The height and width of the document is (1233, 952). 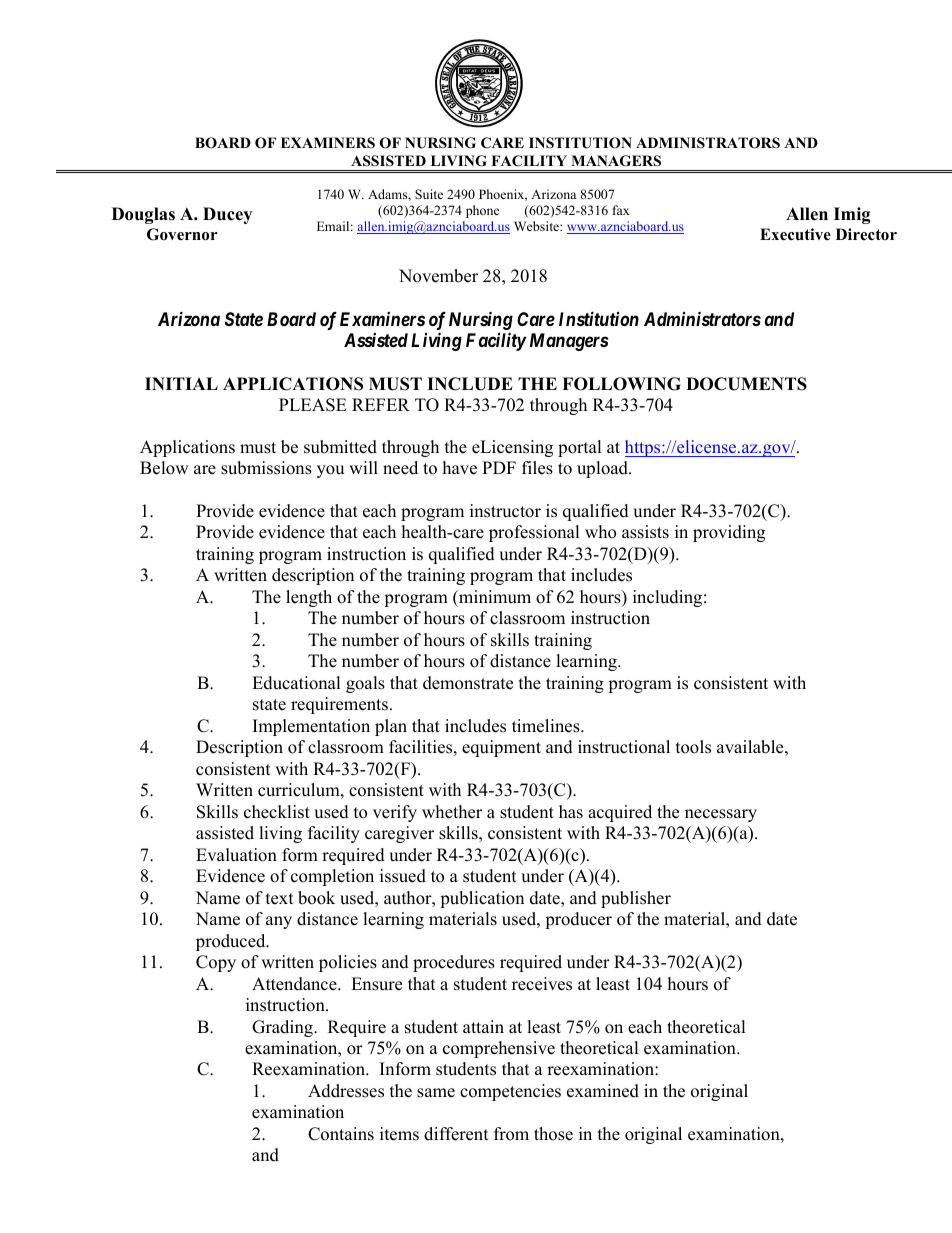 I want to click on demonstrate, so click(x=468, y=683).
